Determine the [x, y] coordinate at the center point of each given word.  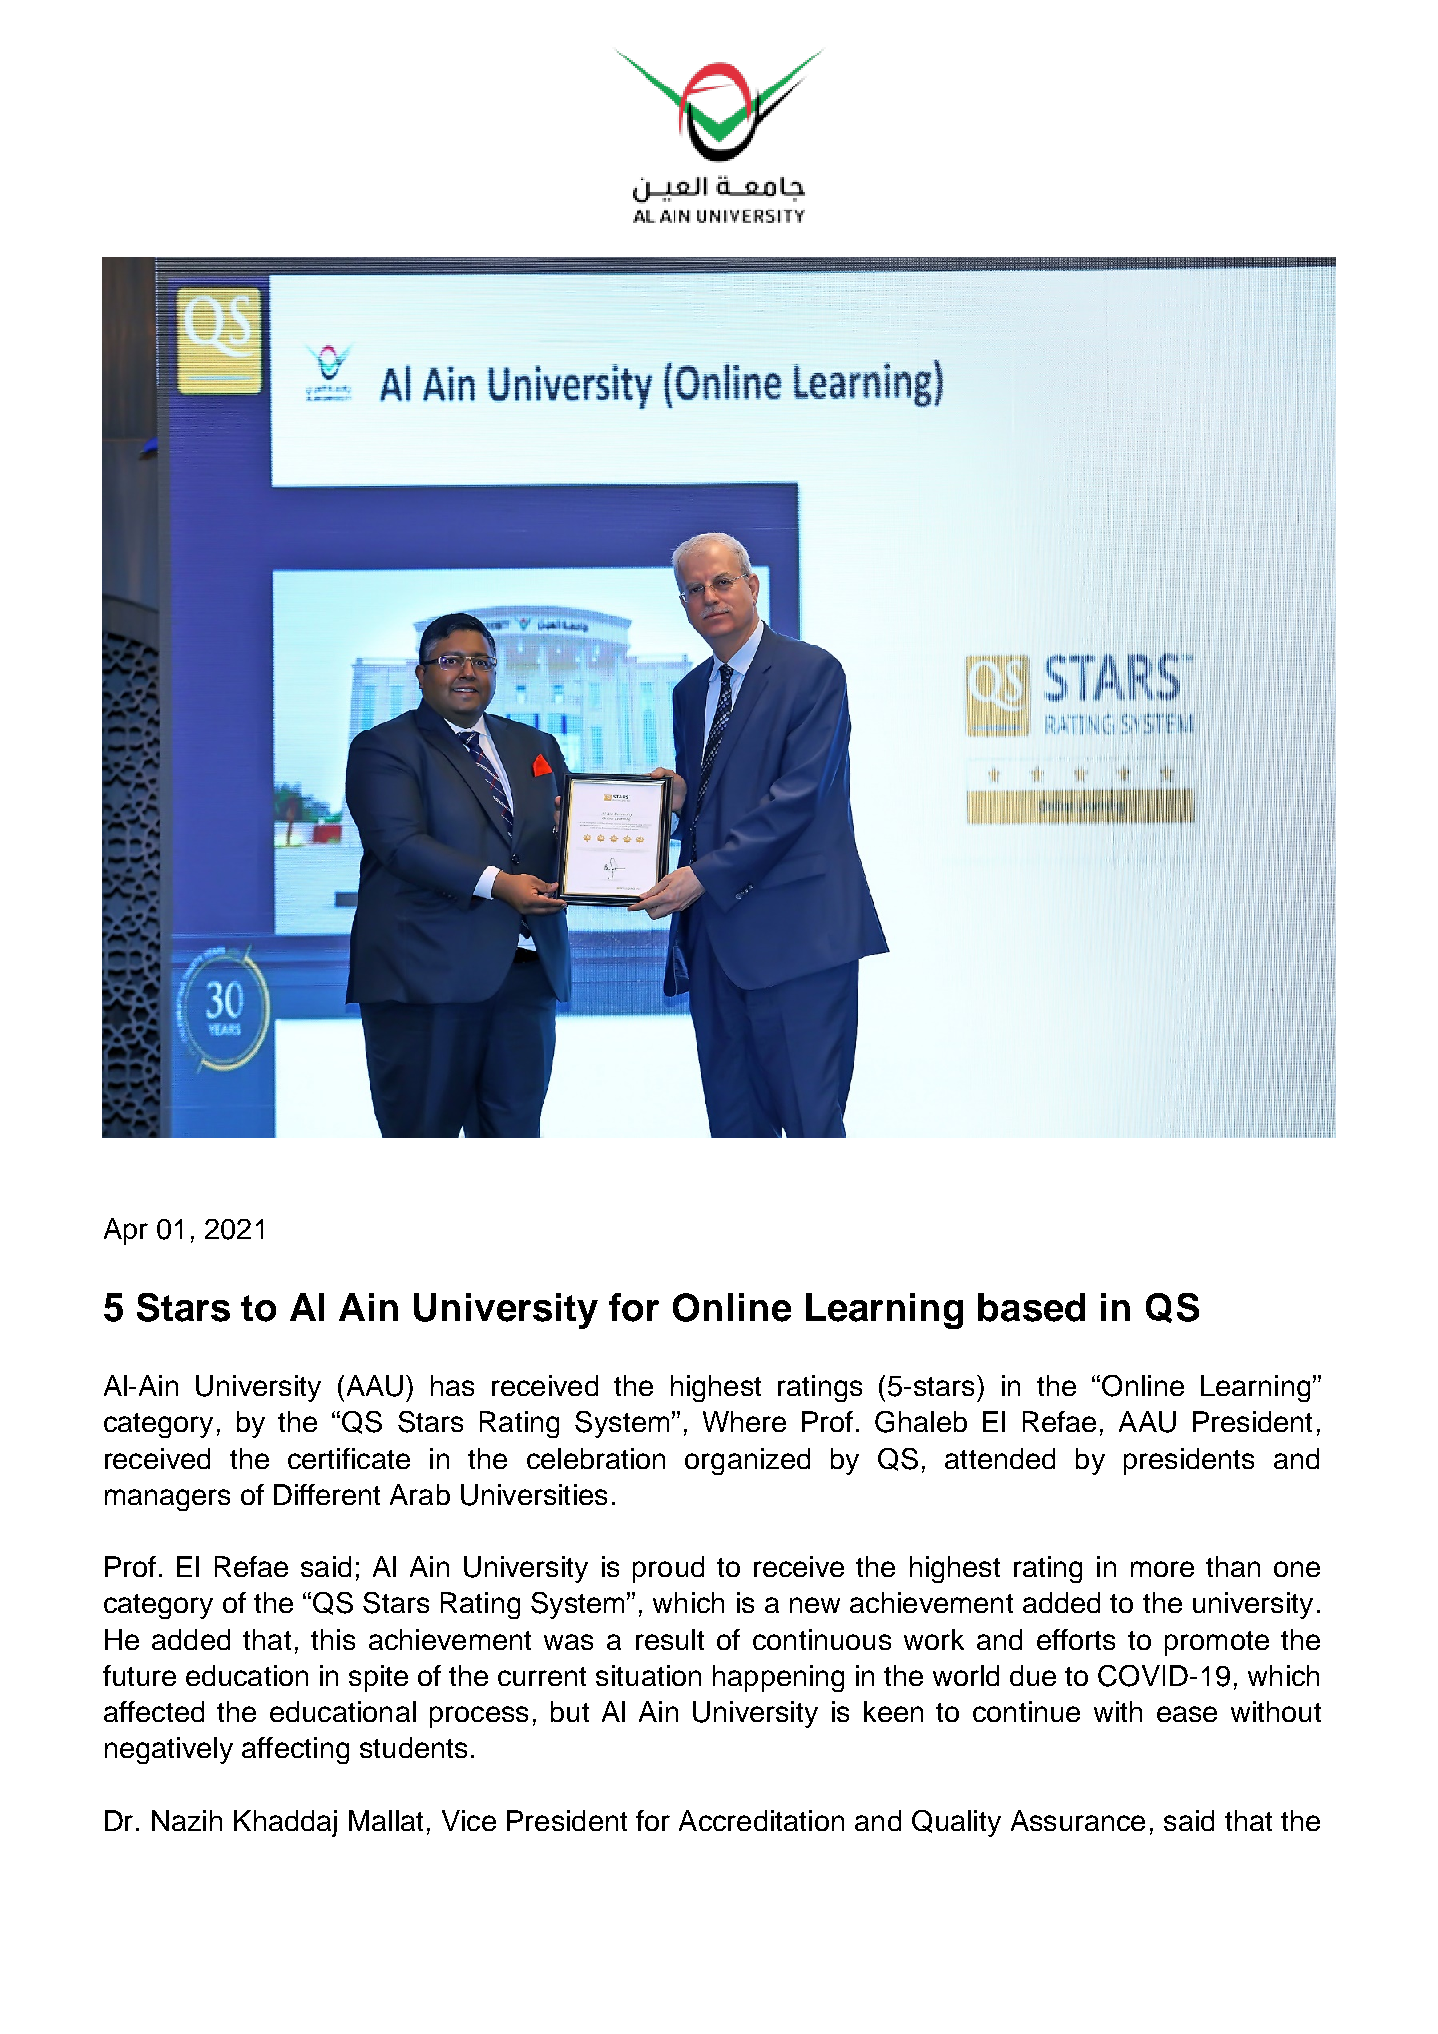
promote [1217, 1643]
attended [1000, 1458]
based [1031, 1307]
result [670, 1639]
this [333, 1639]
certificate [349, 1458]
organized [747, 1461]
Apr [126, 1231]
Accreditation [761, 1820]
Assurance [1078, 1820]
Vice [469, 1820]
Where [744, 1421]
